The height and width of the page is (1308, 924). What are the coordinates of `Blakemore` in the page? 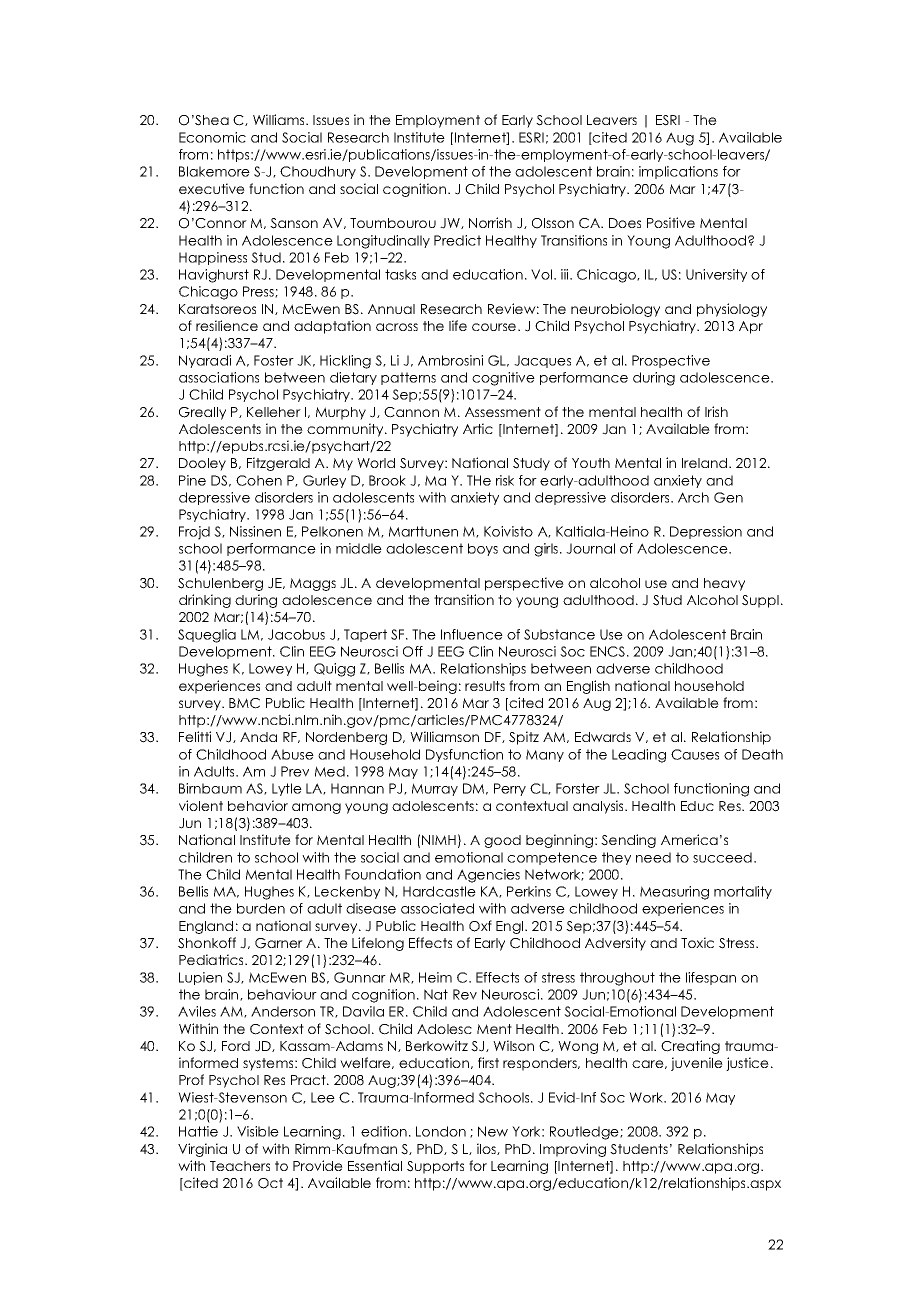 It's located at (214, 171).
